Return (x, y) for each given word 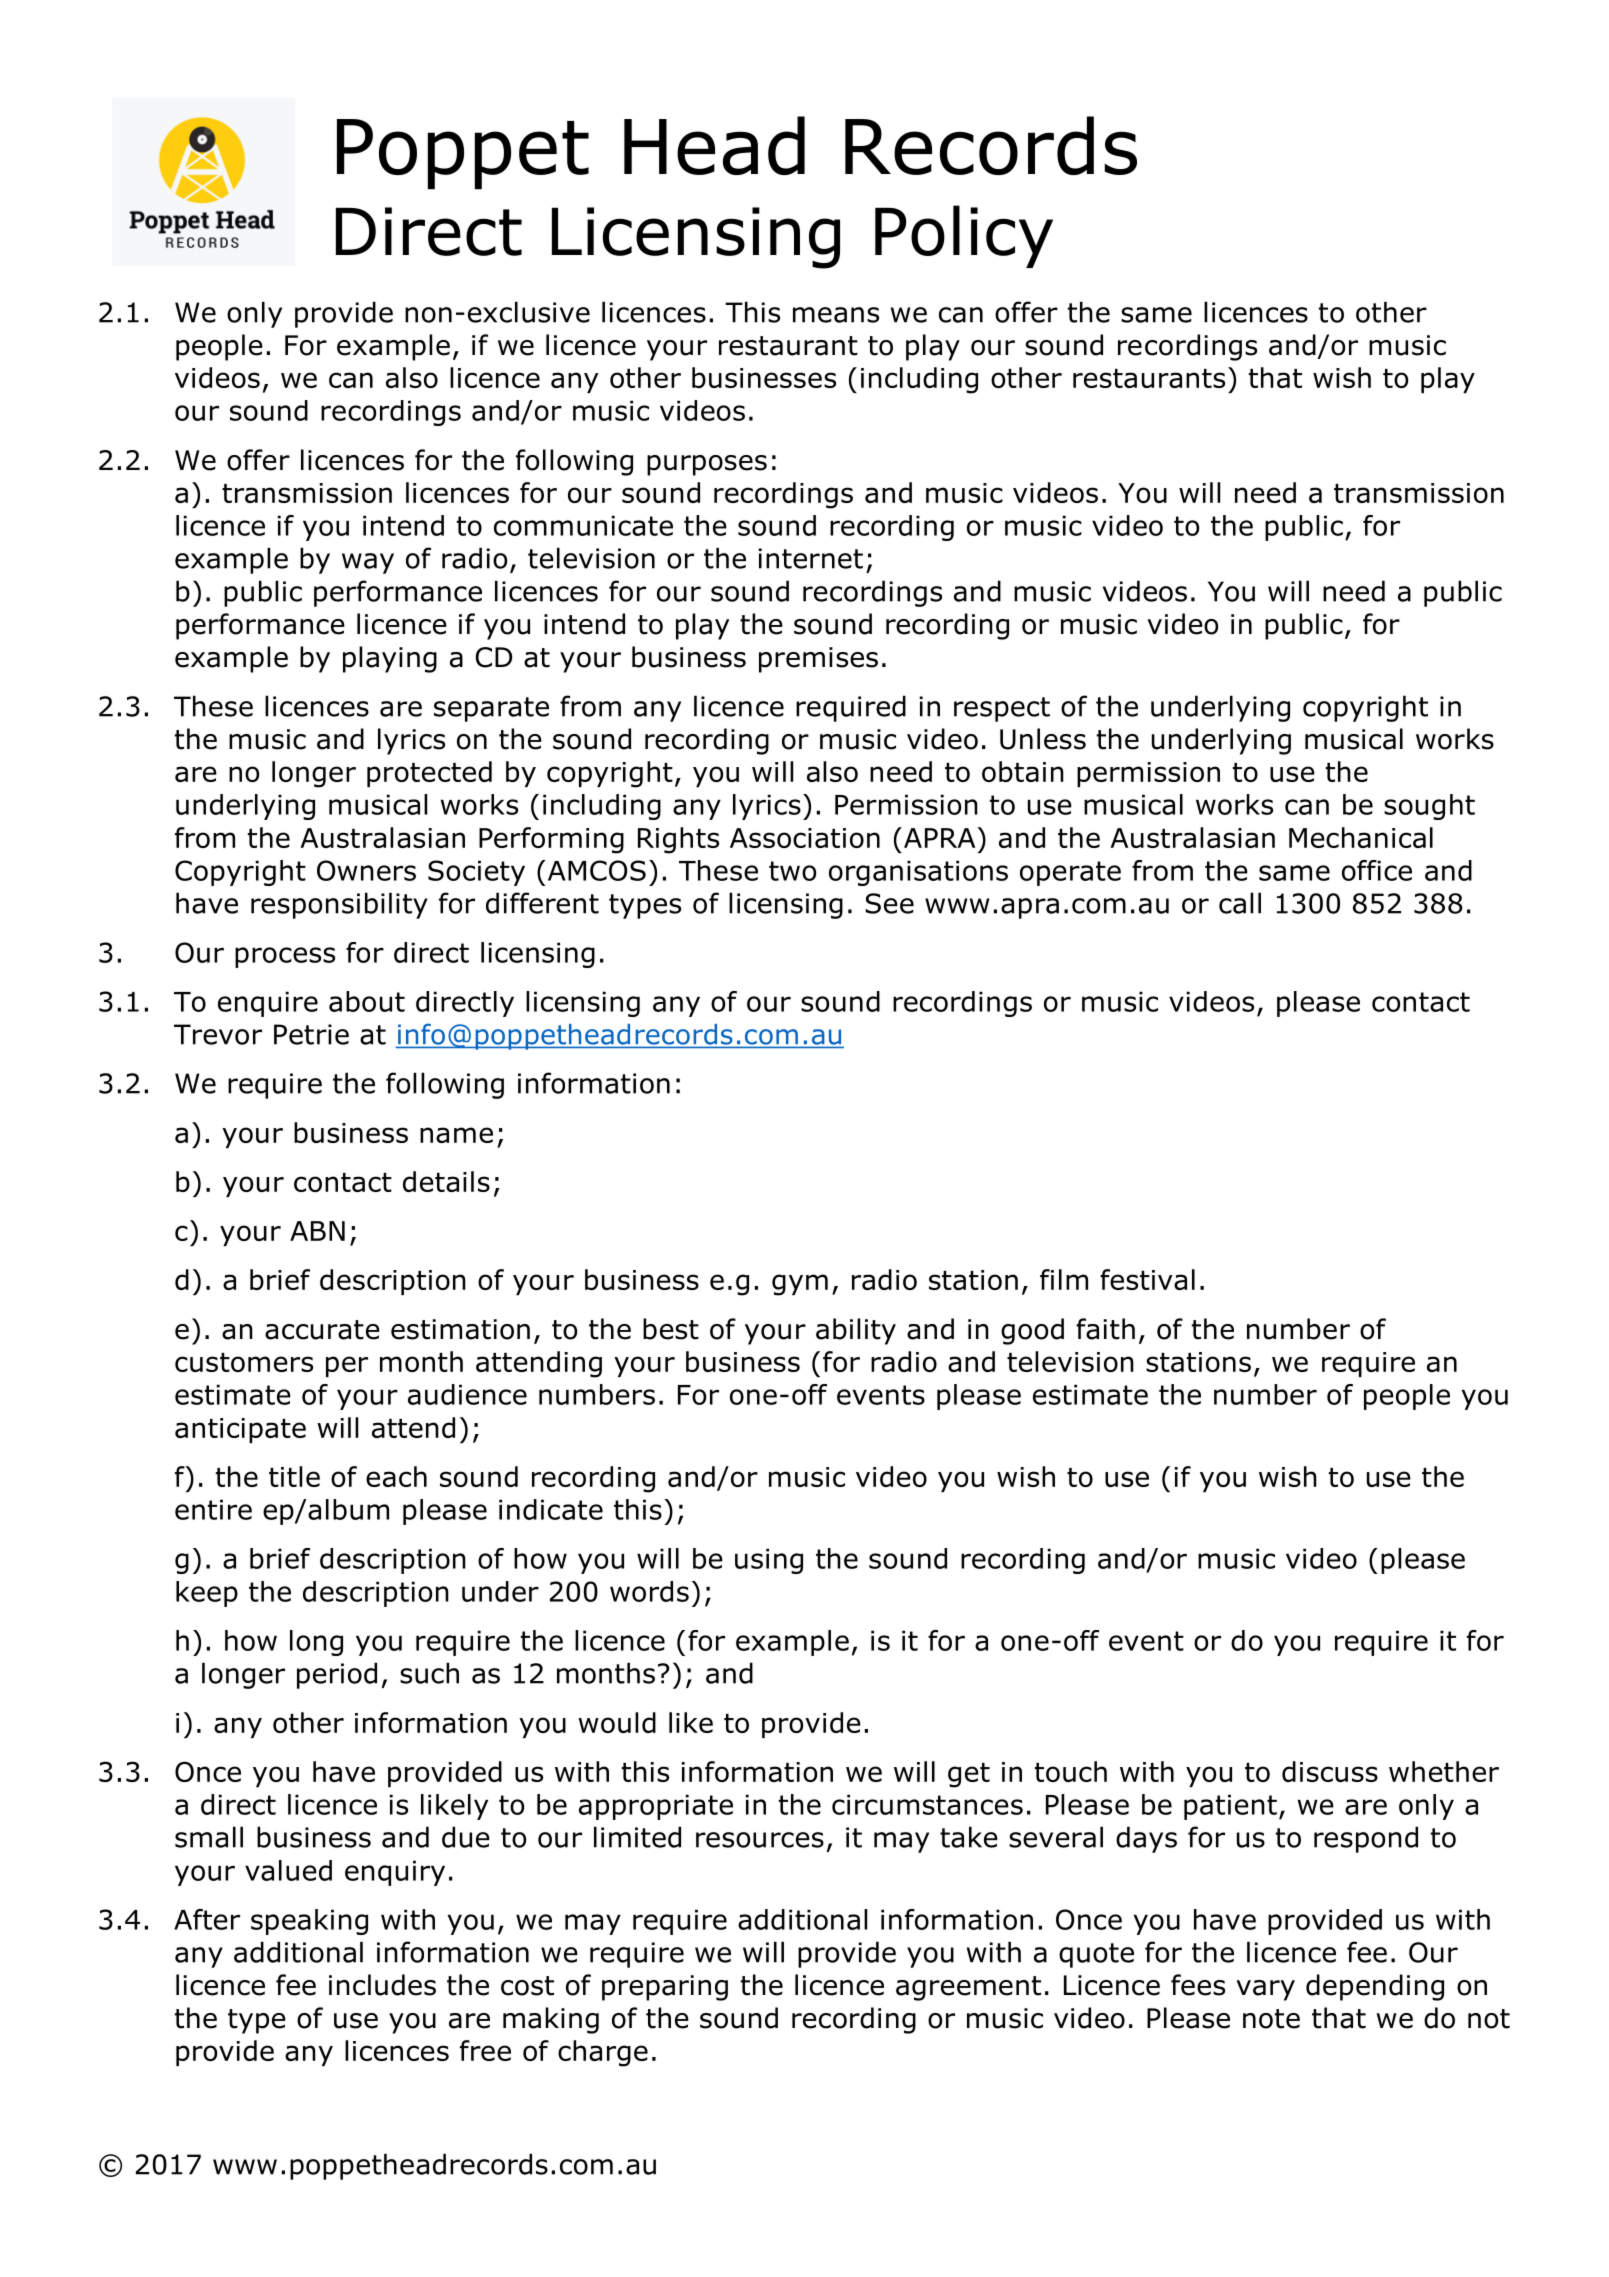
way (368, 563)
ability (856, 1331)
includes (382, 1985)
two (792, 871)
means (836, 315)
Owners (366, 870)
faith (1105, 1329)
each (396, 1476)
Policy (964, 236)
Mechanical (1361, 837)
